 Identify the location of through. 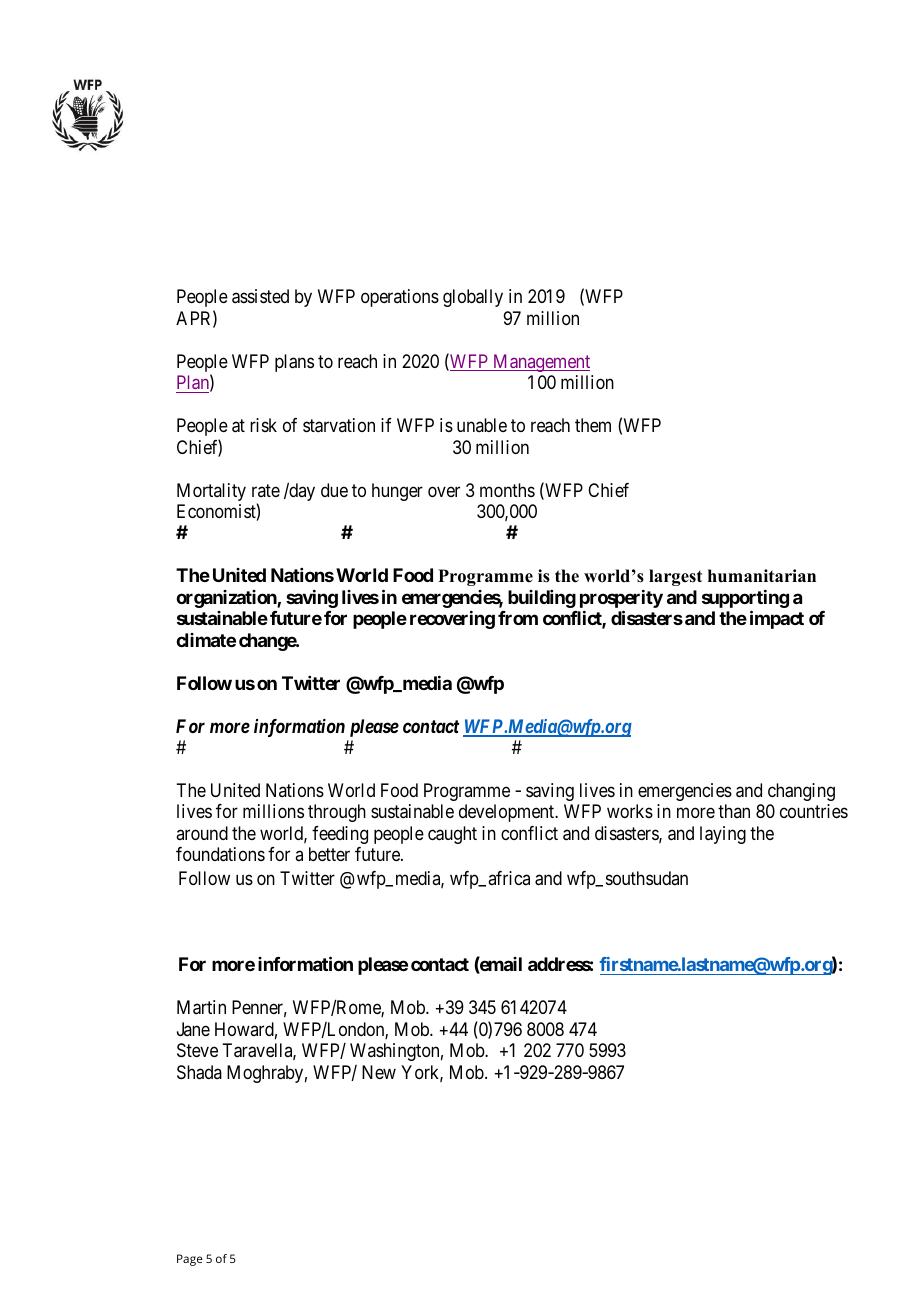
(337, 813).
